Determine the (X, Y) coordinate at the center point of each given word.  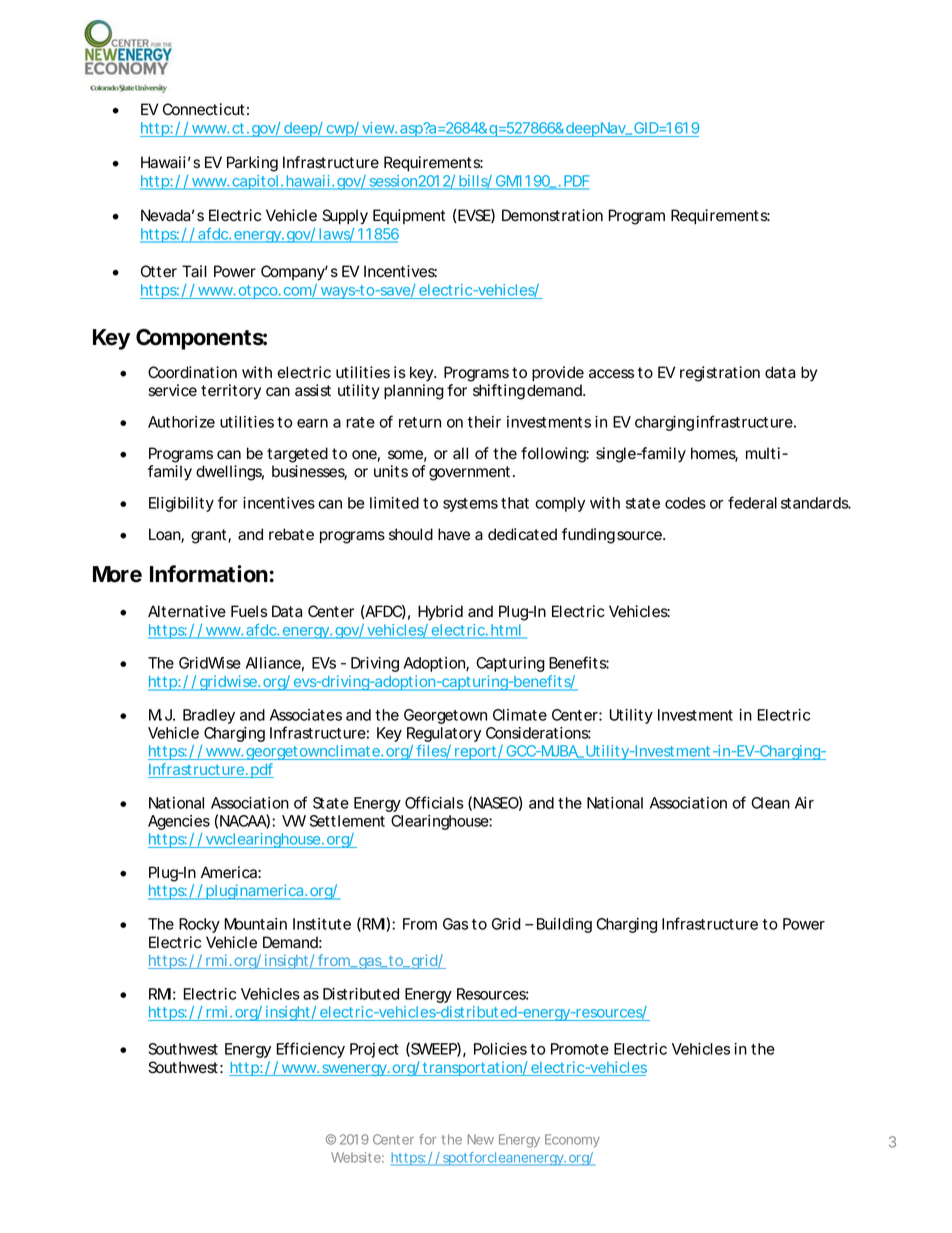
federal (752, 502)
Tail (194, 271)
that (515, 503)
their (484, 422)
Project (374, 1050)
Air (804, 803)
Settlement (347, 821)
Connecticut (204, 109)
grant (208, 536)
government (469, 473)
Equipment (409, 216)
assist (313, 390)
